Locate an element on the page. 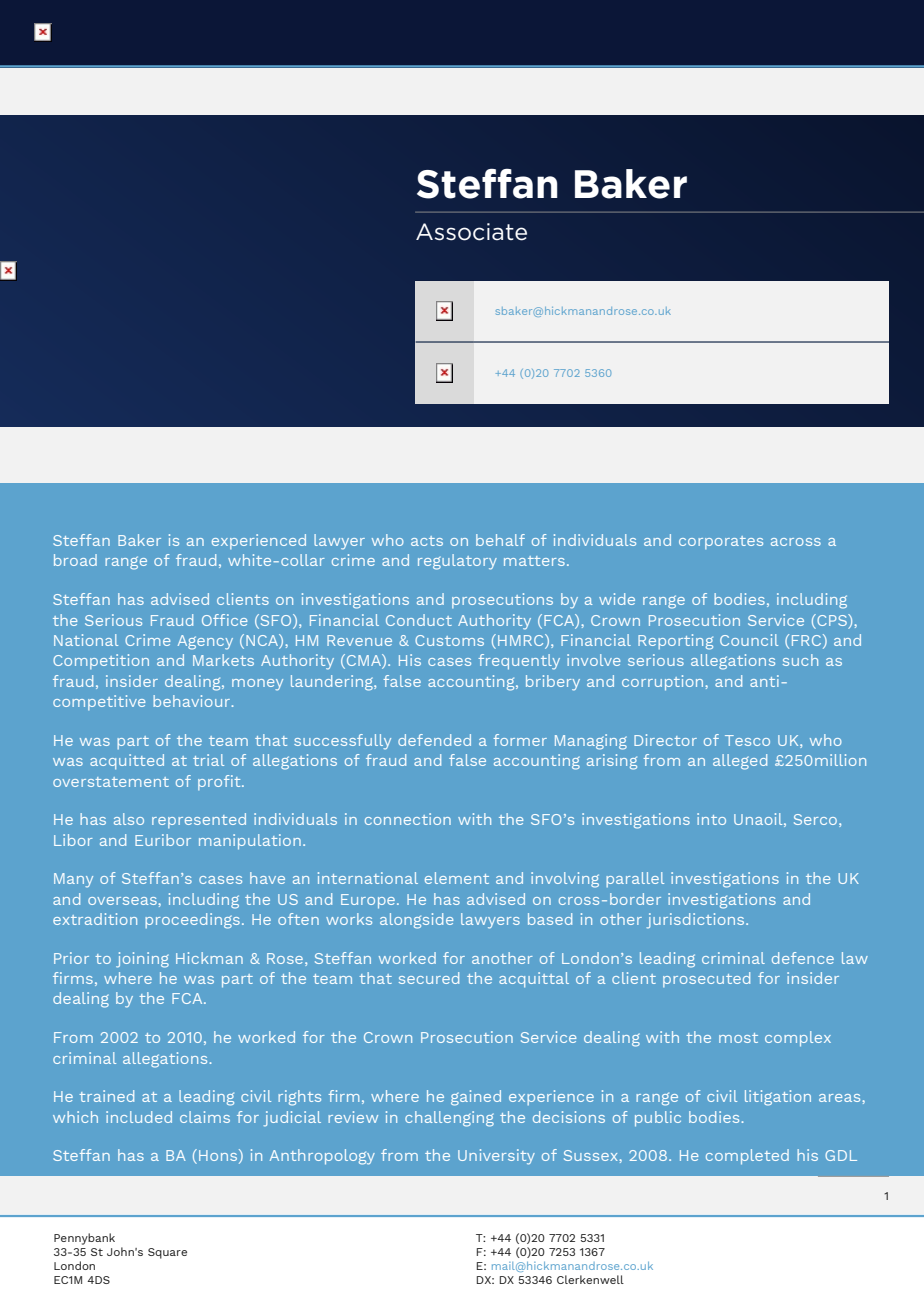 This image has width=924, height=1308. proceedings is located at coordinates (192, 921).
